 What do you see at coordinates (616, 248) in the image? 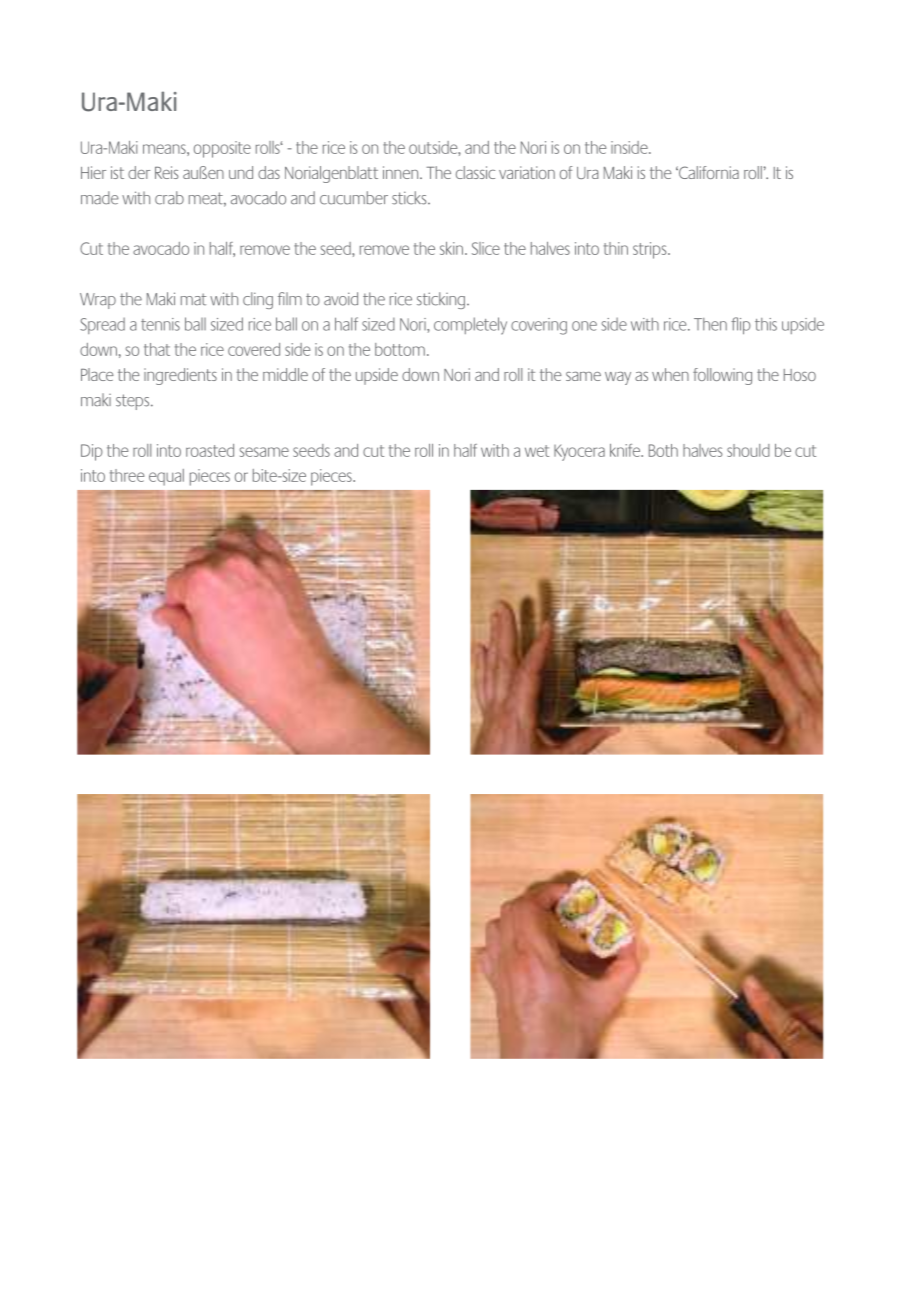
I see `thin` at bounding box center [616, 248].
